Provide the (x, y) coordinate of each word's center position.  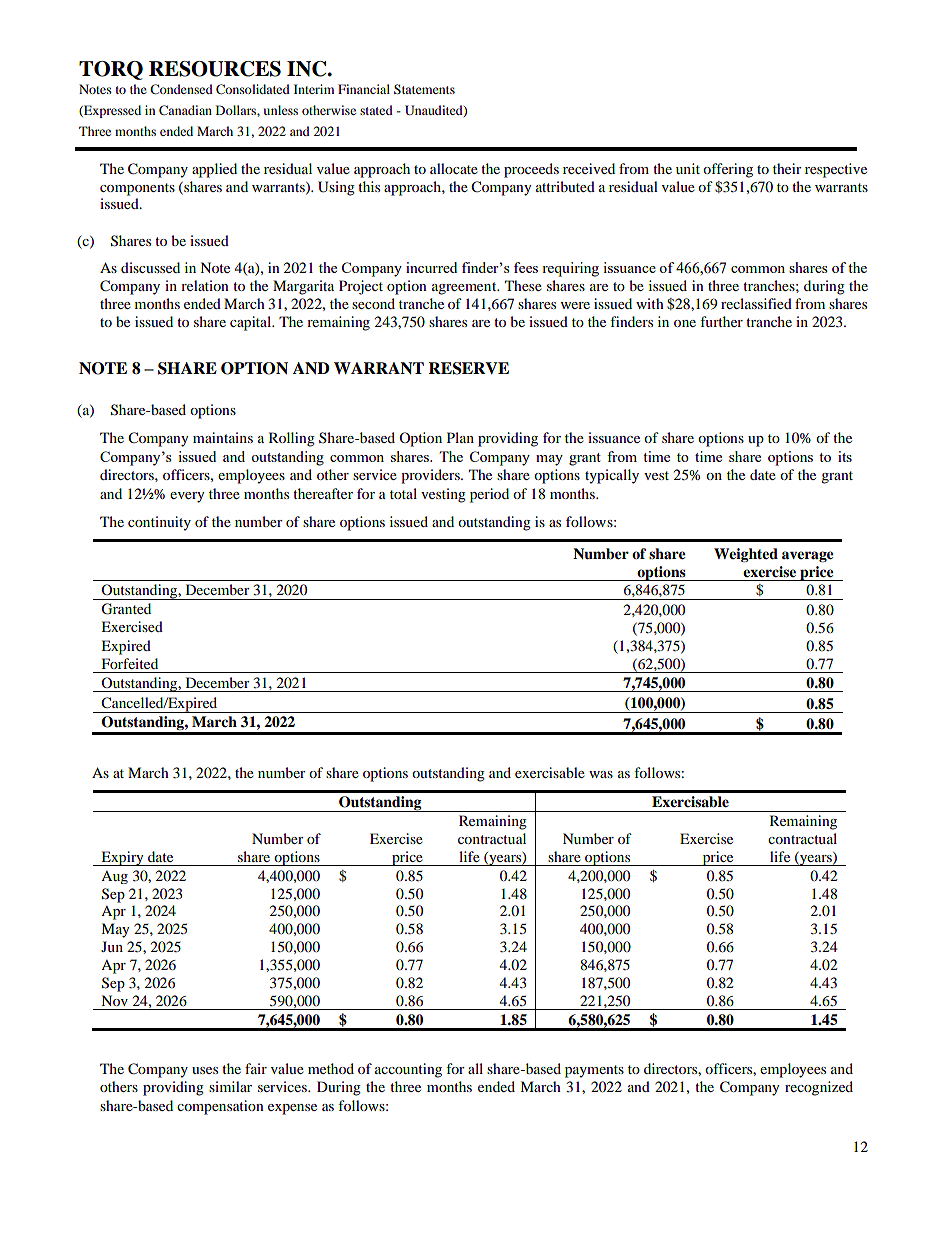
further (721, 321)
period (489, 495)
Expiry (122, 858)
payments (594, 1071)
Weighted (746, 555)
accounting (408, 1070)
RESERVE (468, 368)
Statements (424, 89)
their (787, 168)
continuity (159, 523)
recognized (819, 1088)
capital (252, 323)
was (601, 774)
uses (205, 1070)
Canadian (185, 110)
